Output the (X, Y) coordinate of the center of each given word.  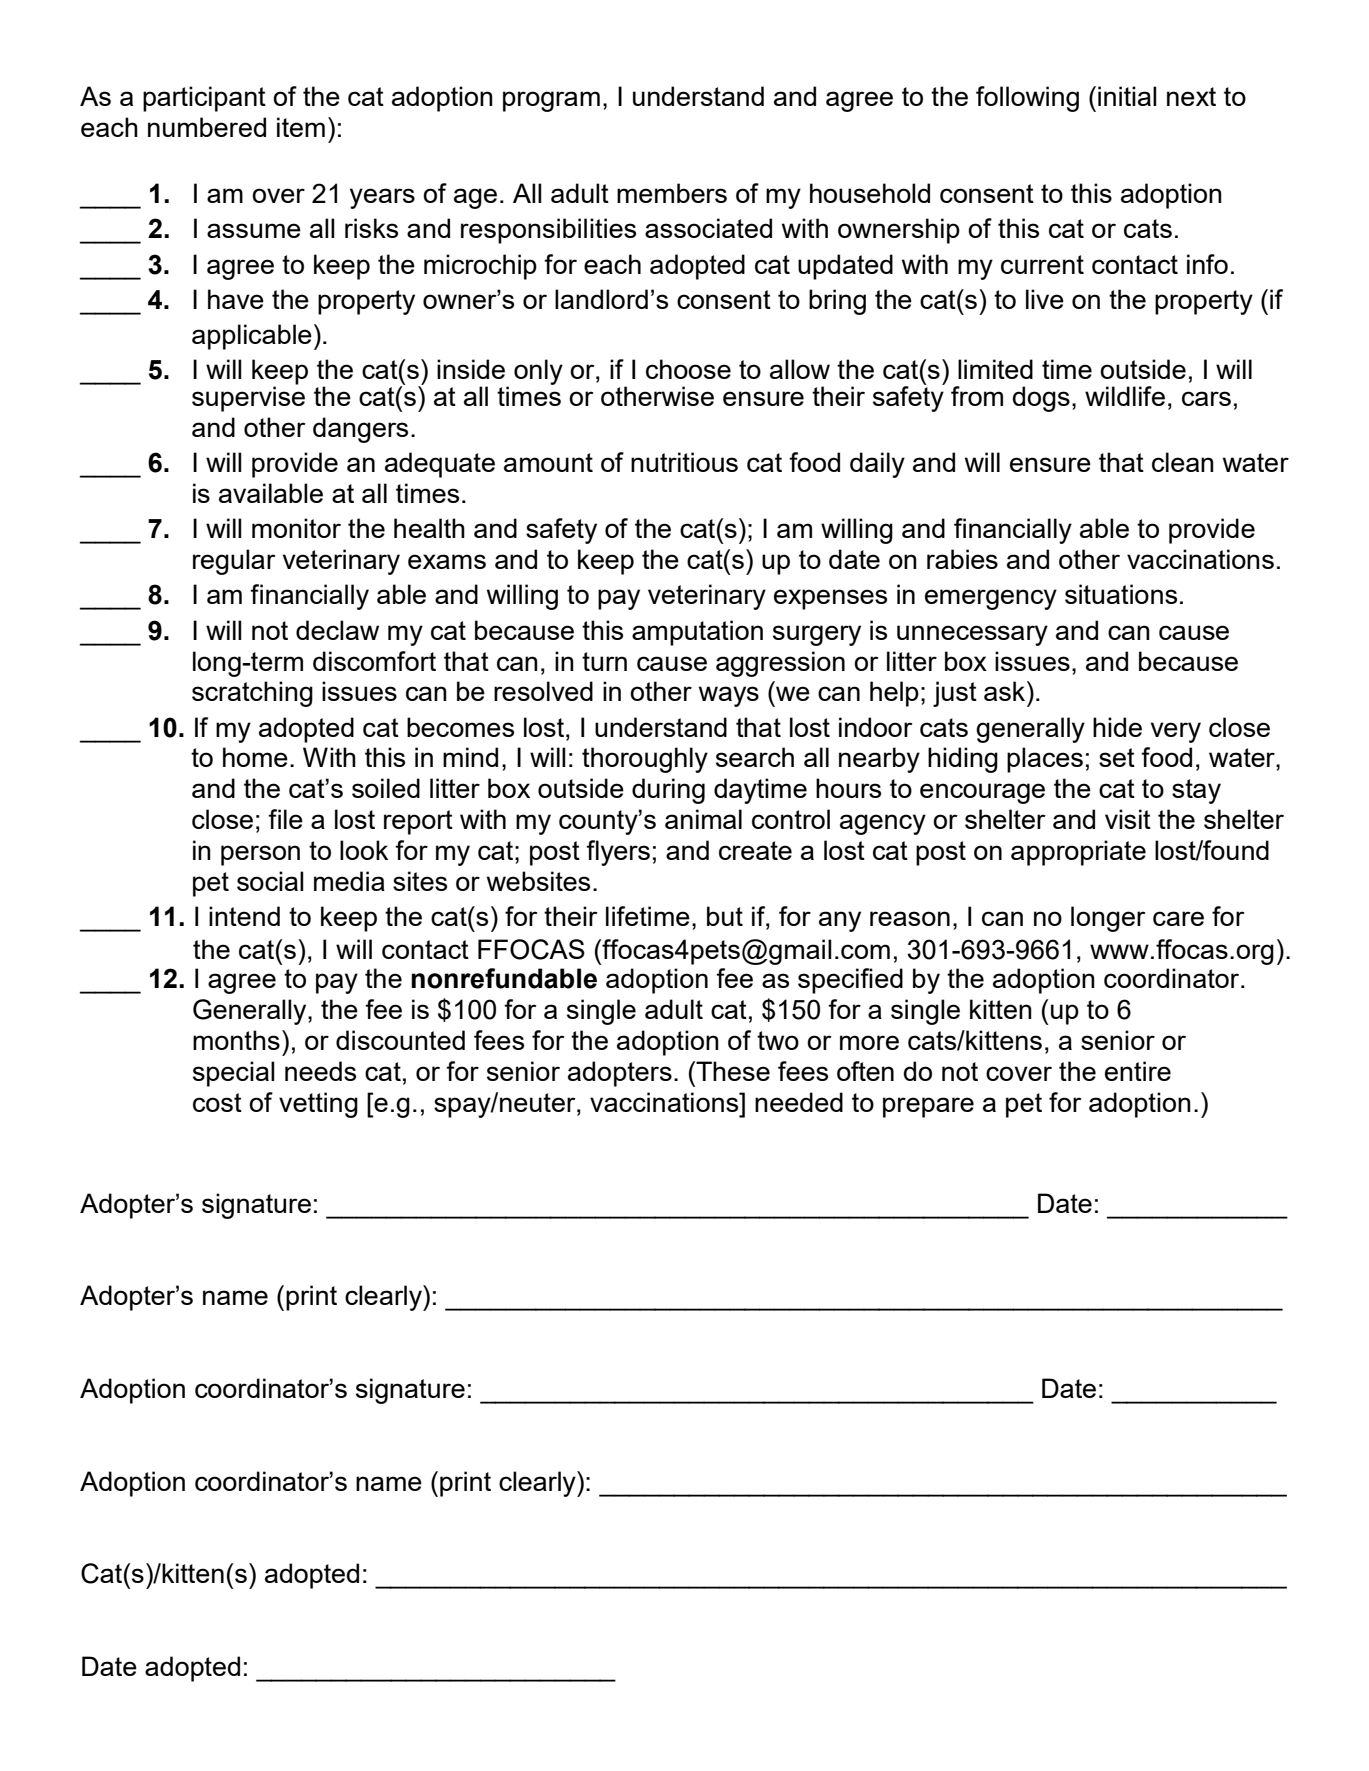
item (301, 127)
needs (320, 1071)
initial (1127, 96)
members (672, 193)
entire (1138, 1071)
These (732, 1071)
